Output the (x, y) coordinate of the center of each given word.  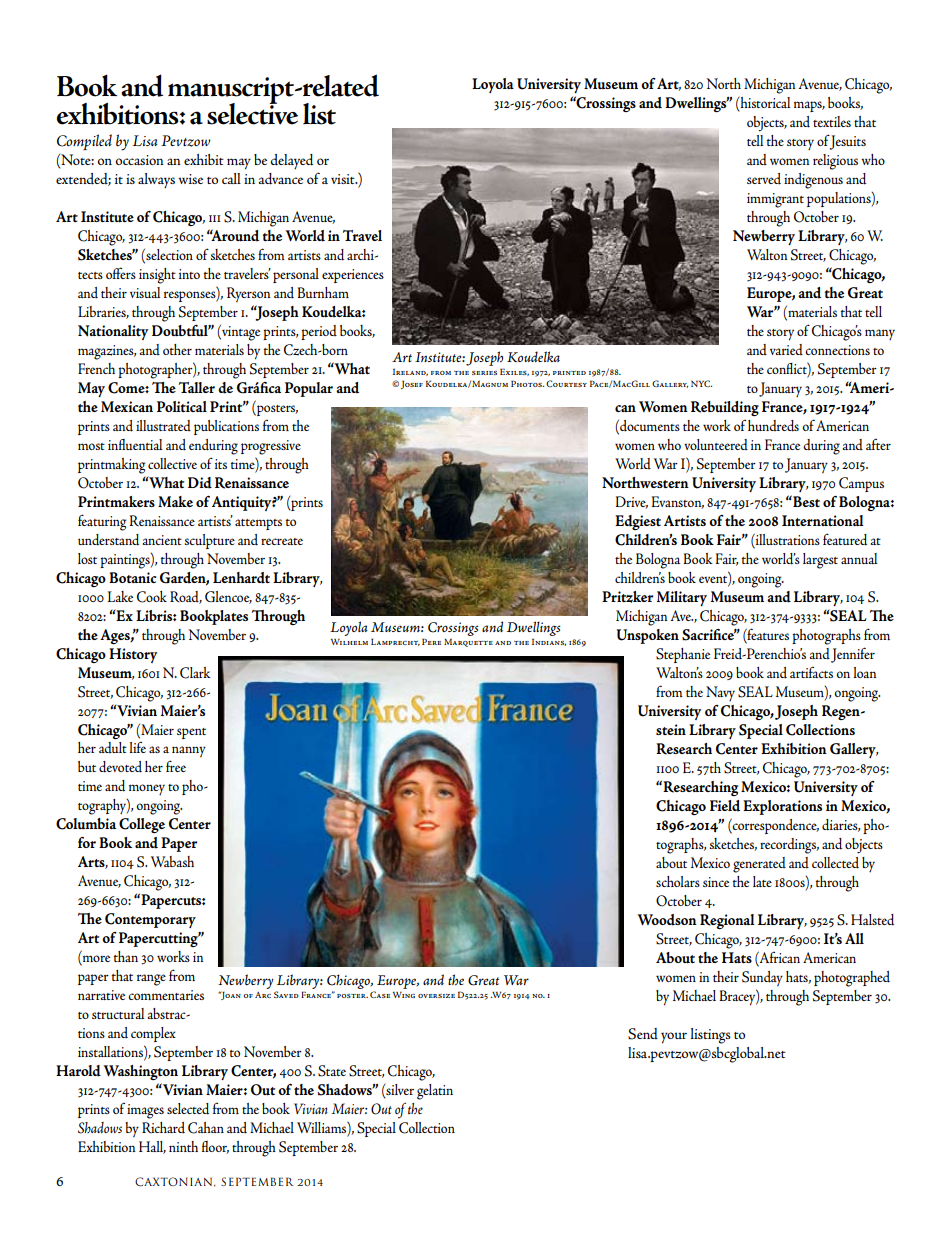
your (674, 1038)
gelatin (435, 1092)
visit (344, 179)
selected (188, 1109)
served (764, 179)
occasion (140, 160)
